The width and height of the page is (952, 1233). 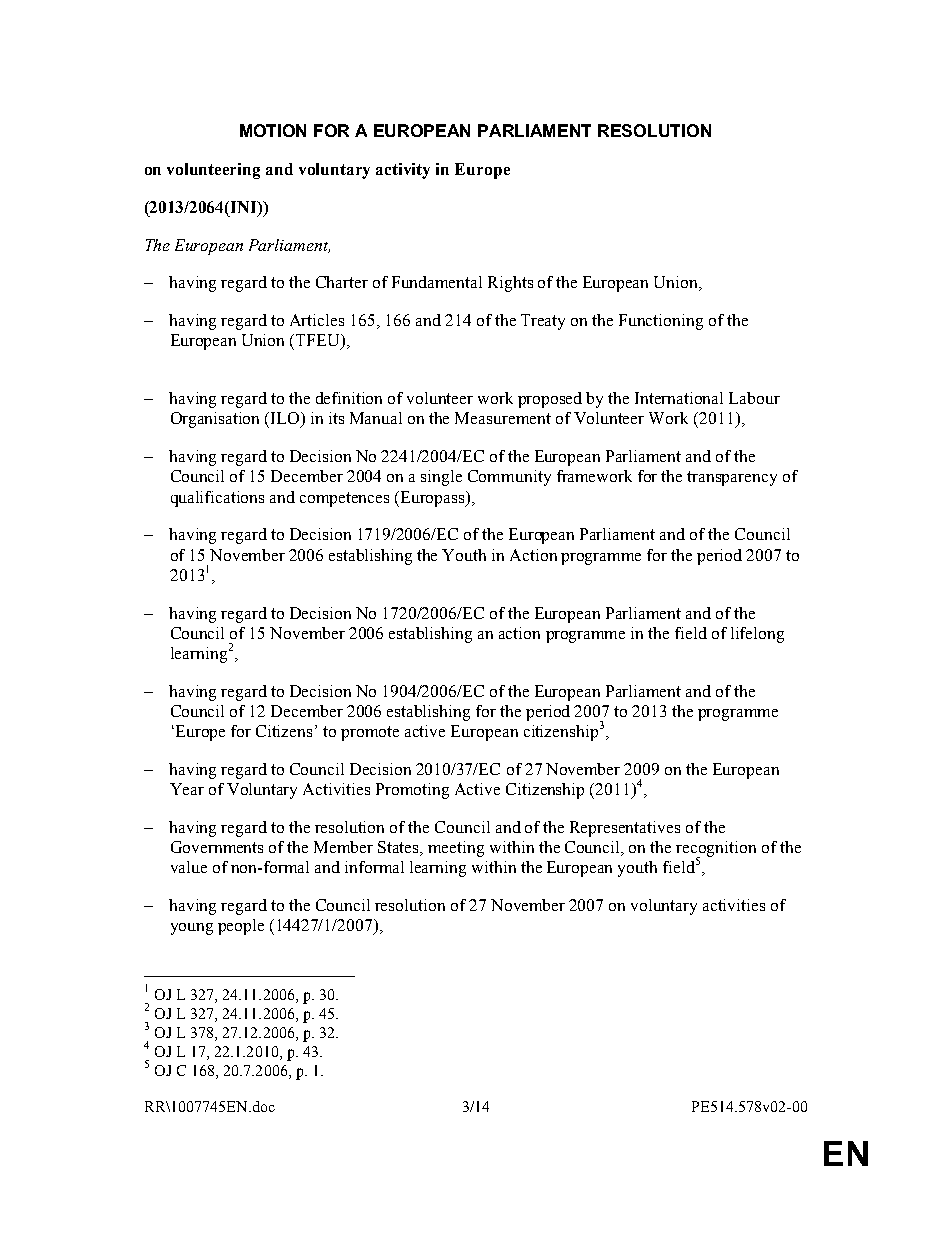 What do you see at coordinates (732, 478) in the page?
I see `transparency` at bounding box center [732, 478].
